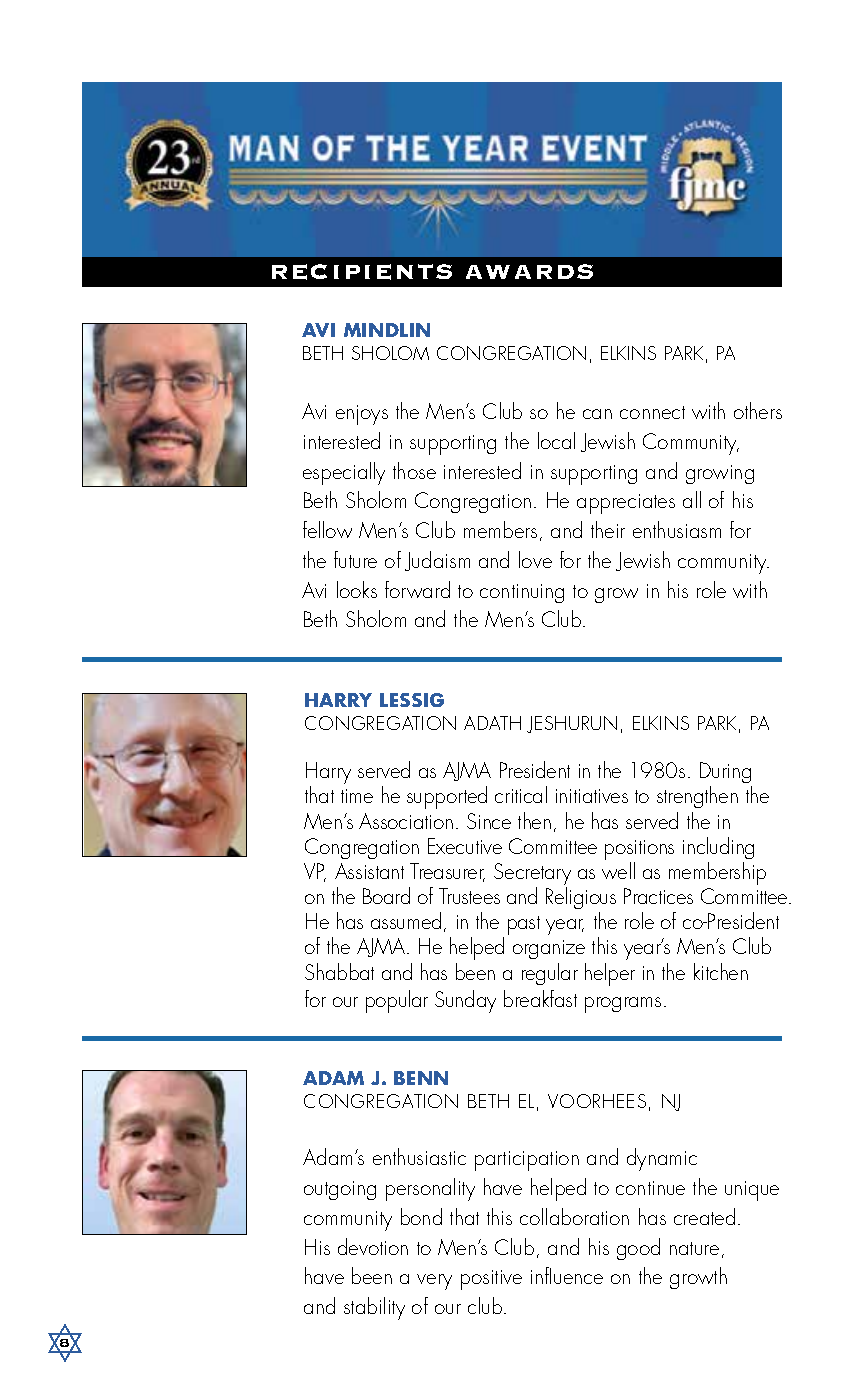 This screenshot has width=864, height=1400. Describe the element at coordinates (374, 1308) in the screenshot. I see `stability` at that location.
